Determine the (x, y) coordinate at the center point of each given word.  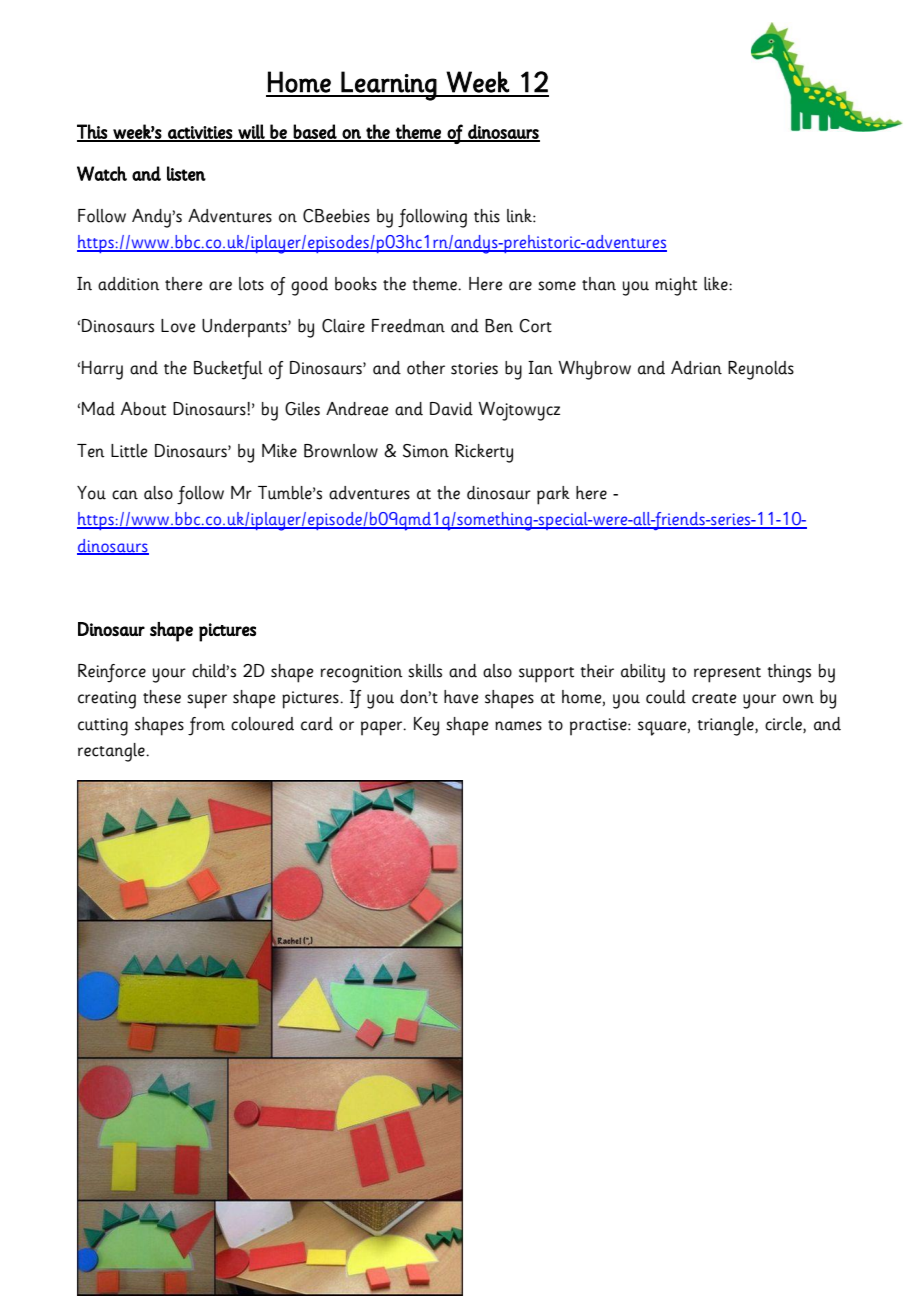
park (553, 495)
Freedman (408, 326)
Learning (389, 86)
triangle (726, 726)
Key (426, 726)
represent (727, 675)
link (520, 216)
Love (178, 326)
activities (200, 133)
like (717, 284)
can (125, 495)
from (206, 726)
